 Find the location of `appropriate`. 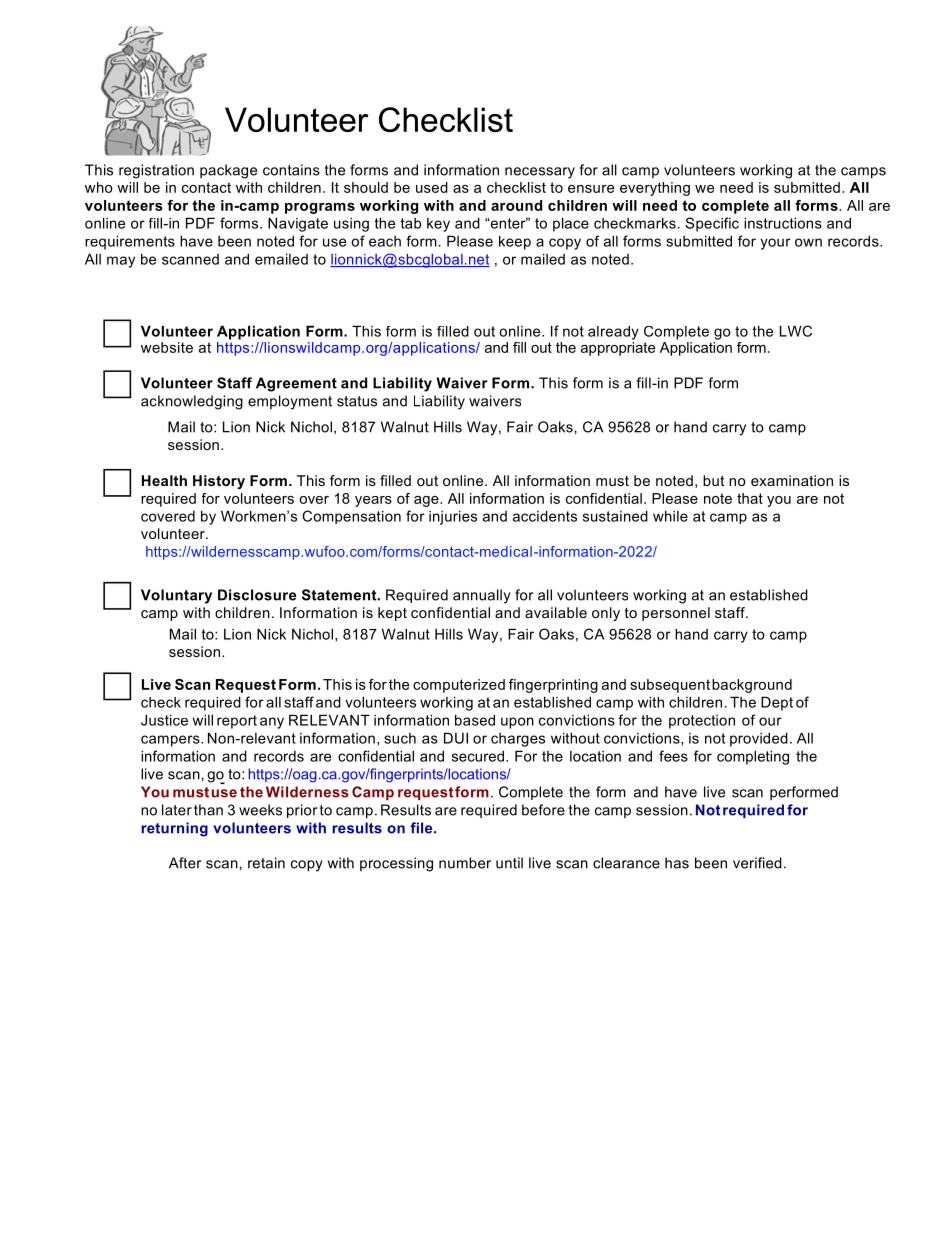

appropriate is located at coordinates (618, 347).
